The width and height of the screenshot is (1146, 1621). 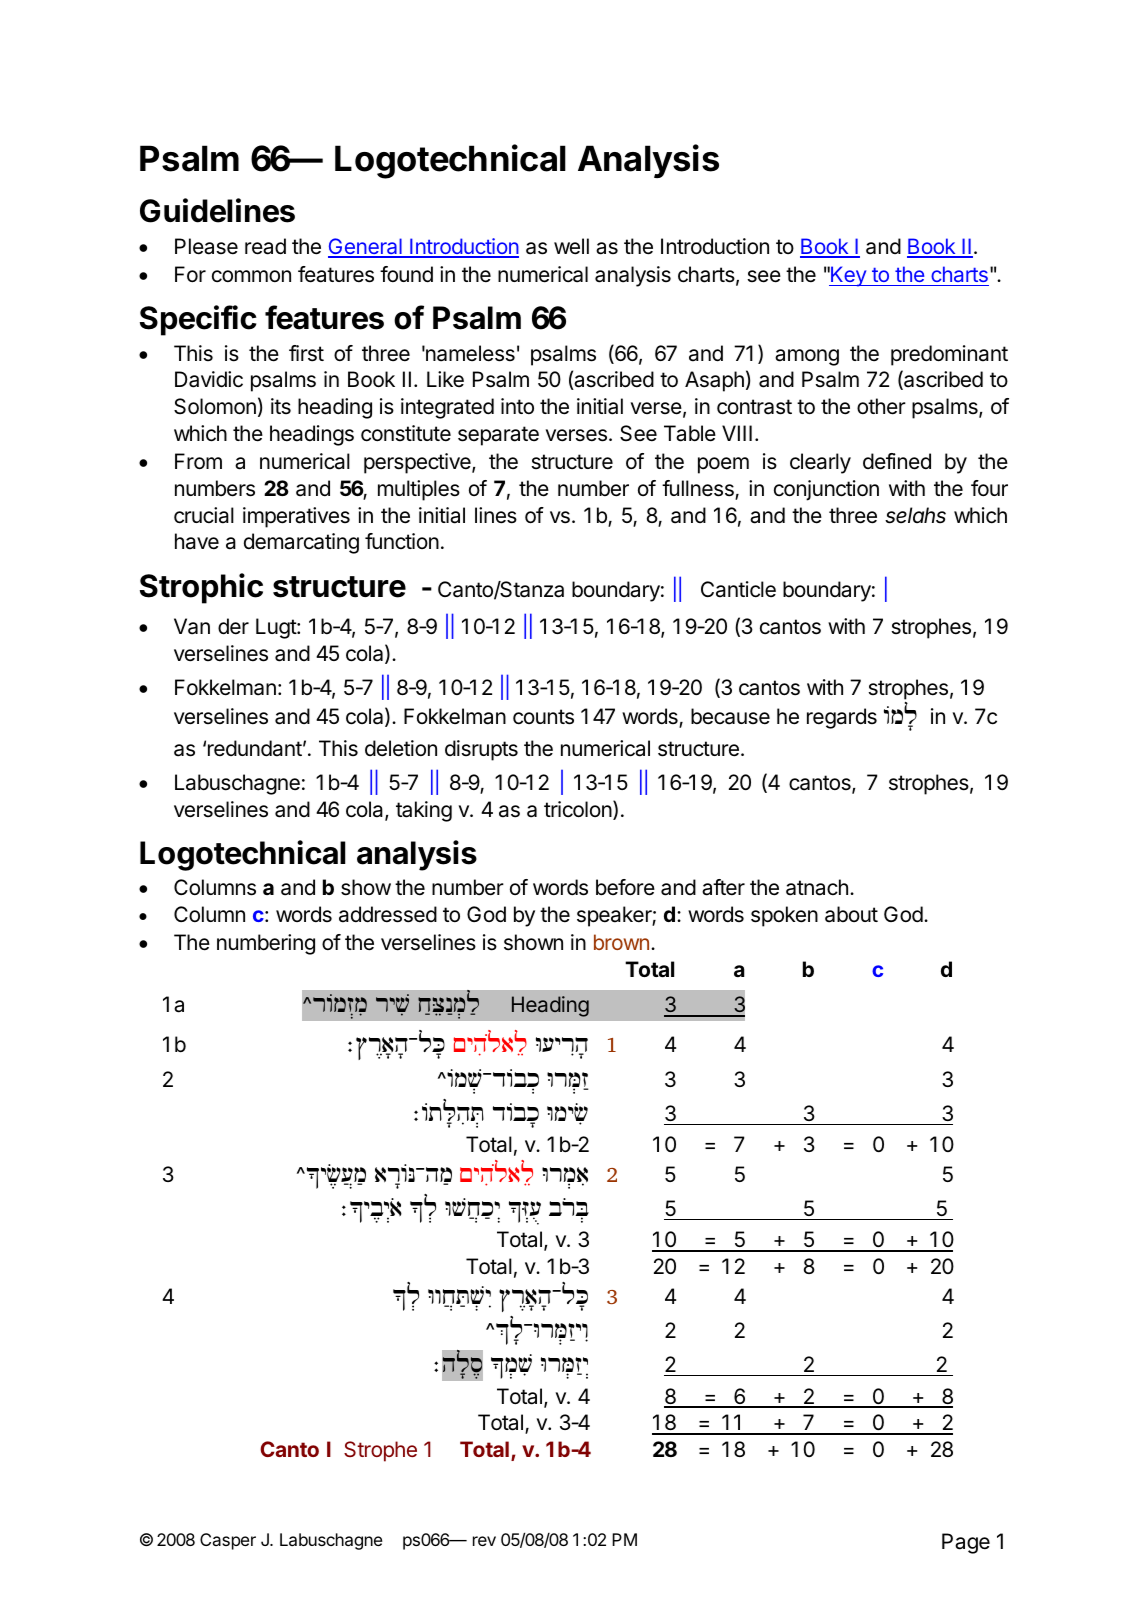 I want to click on predominant, so click(x=949, y=355).
